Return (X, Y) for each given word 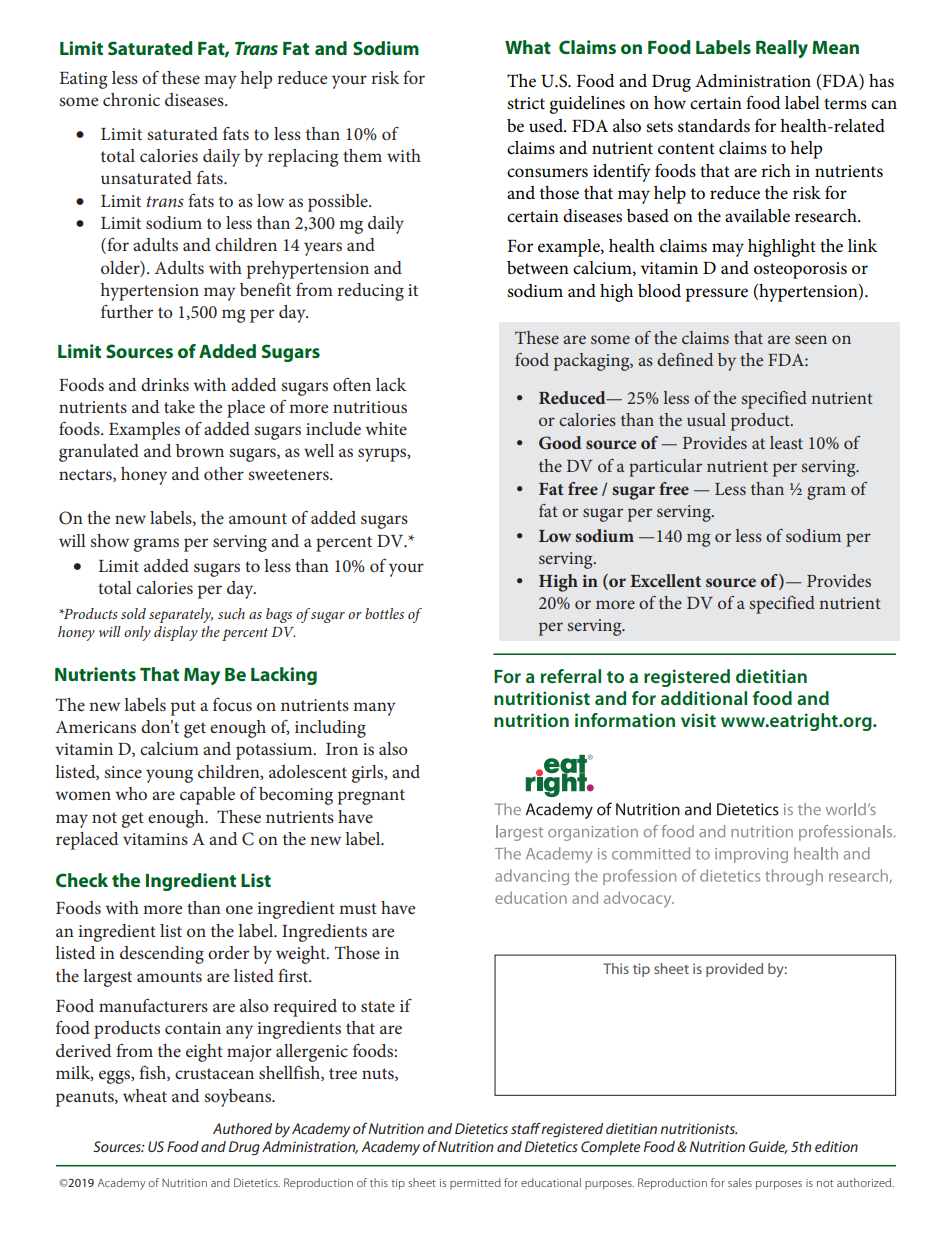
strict (526, 103)
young (169, 776)
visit (698, 720)
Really (782, 49)
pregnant (371, 797)
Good (560, 443)
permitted (475, 1183)
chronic (131, 99)
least (786, 442)
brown (200, 450)
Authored (242, 1128)
